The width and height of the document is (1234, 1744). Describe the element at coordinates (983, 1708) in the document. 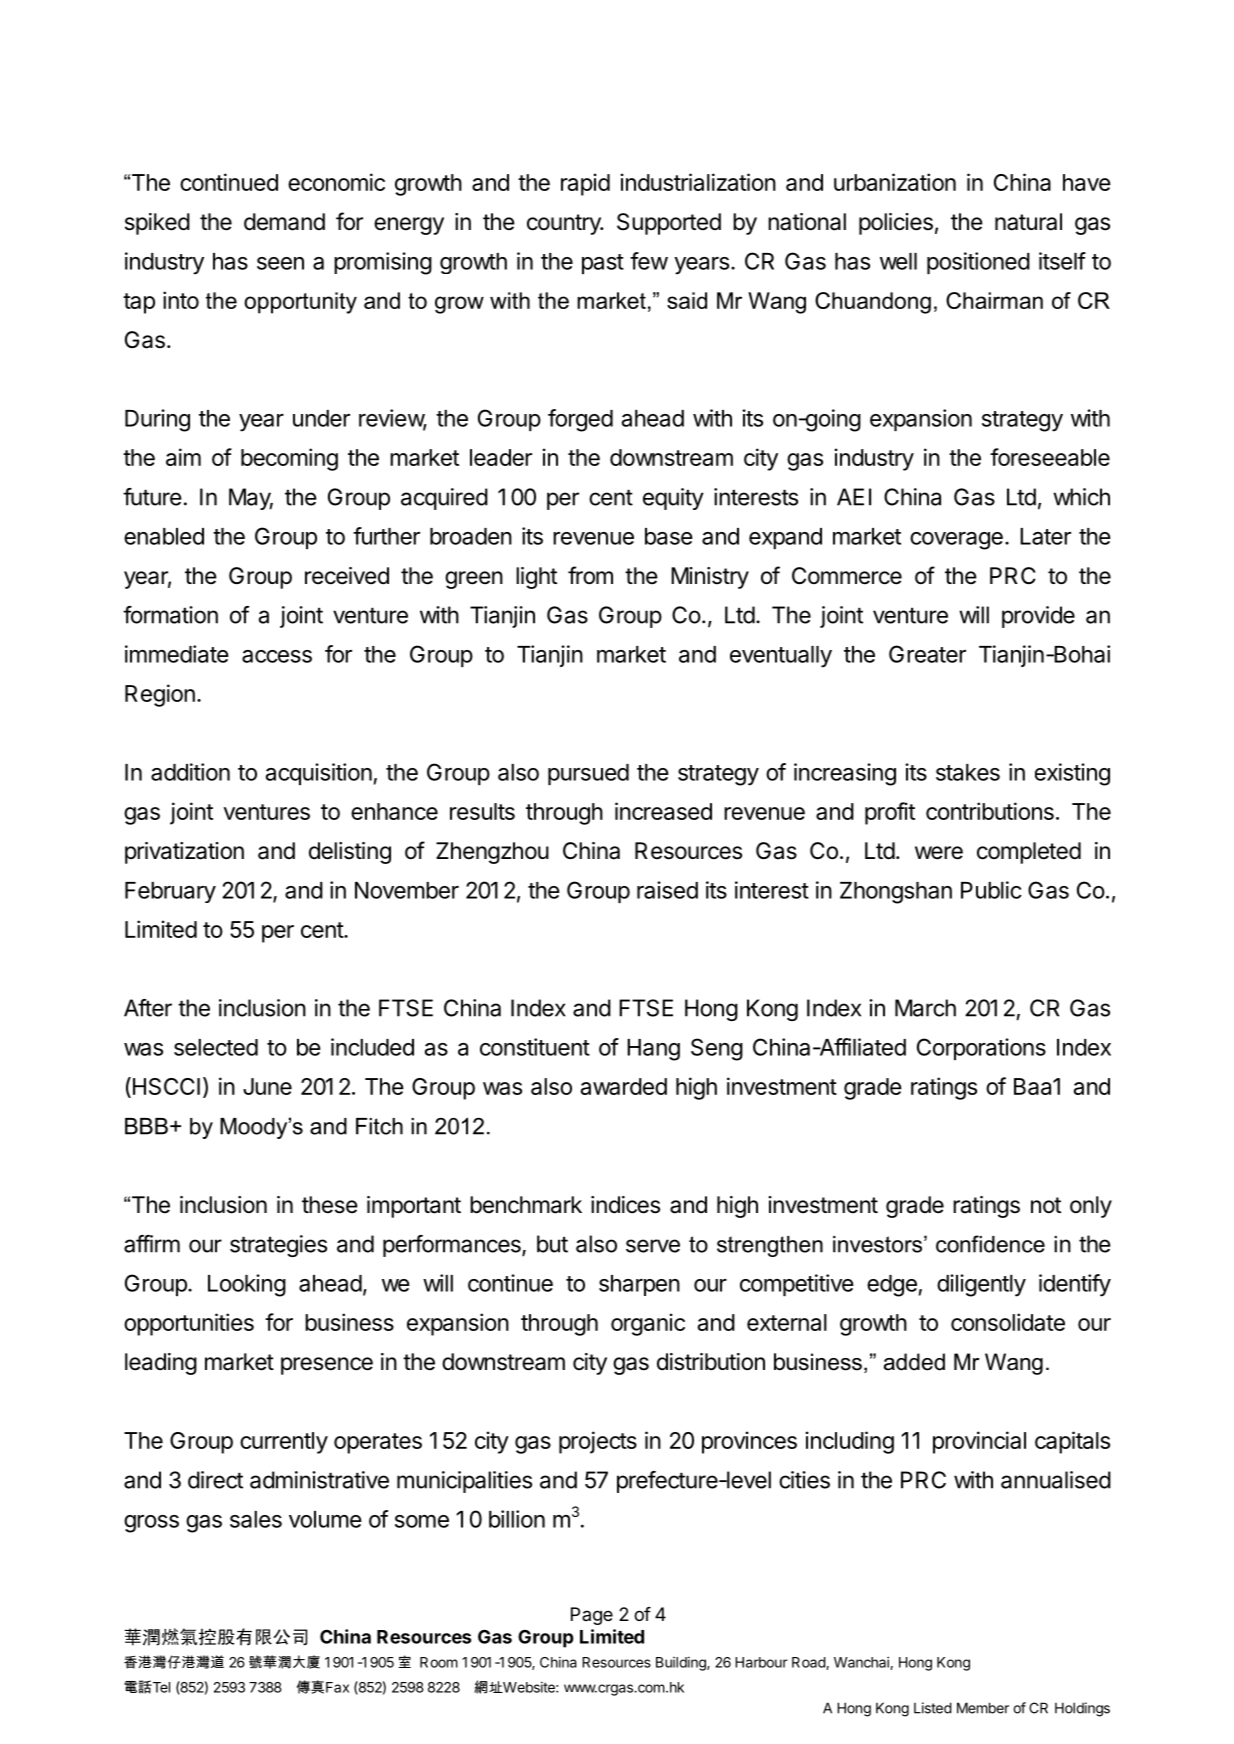

I see `Member` at that location.
